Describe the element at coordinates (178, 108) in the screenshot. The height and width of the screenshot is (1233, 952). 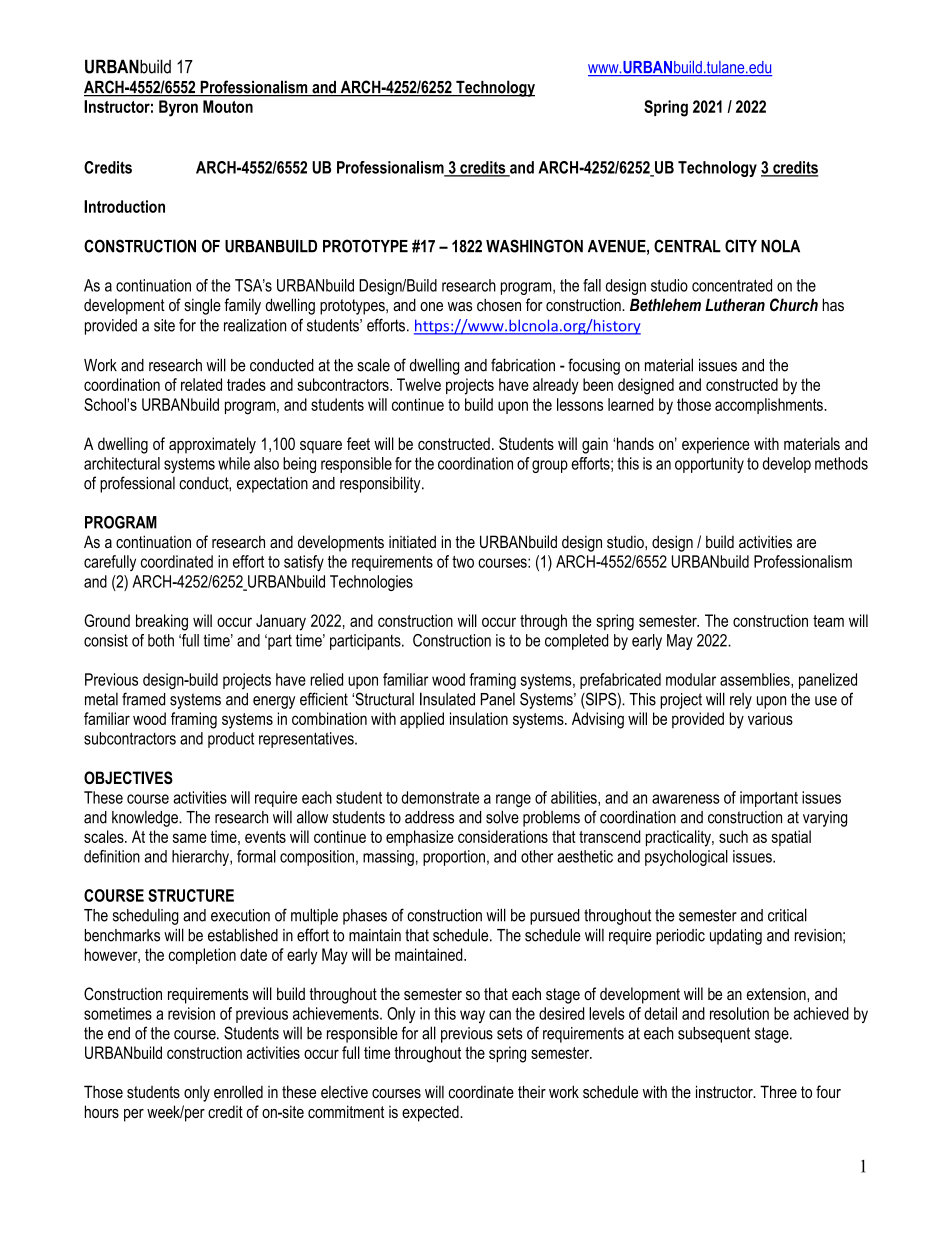
I see `Byron` at that location.
